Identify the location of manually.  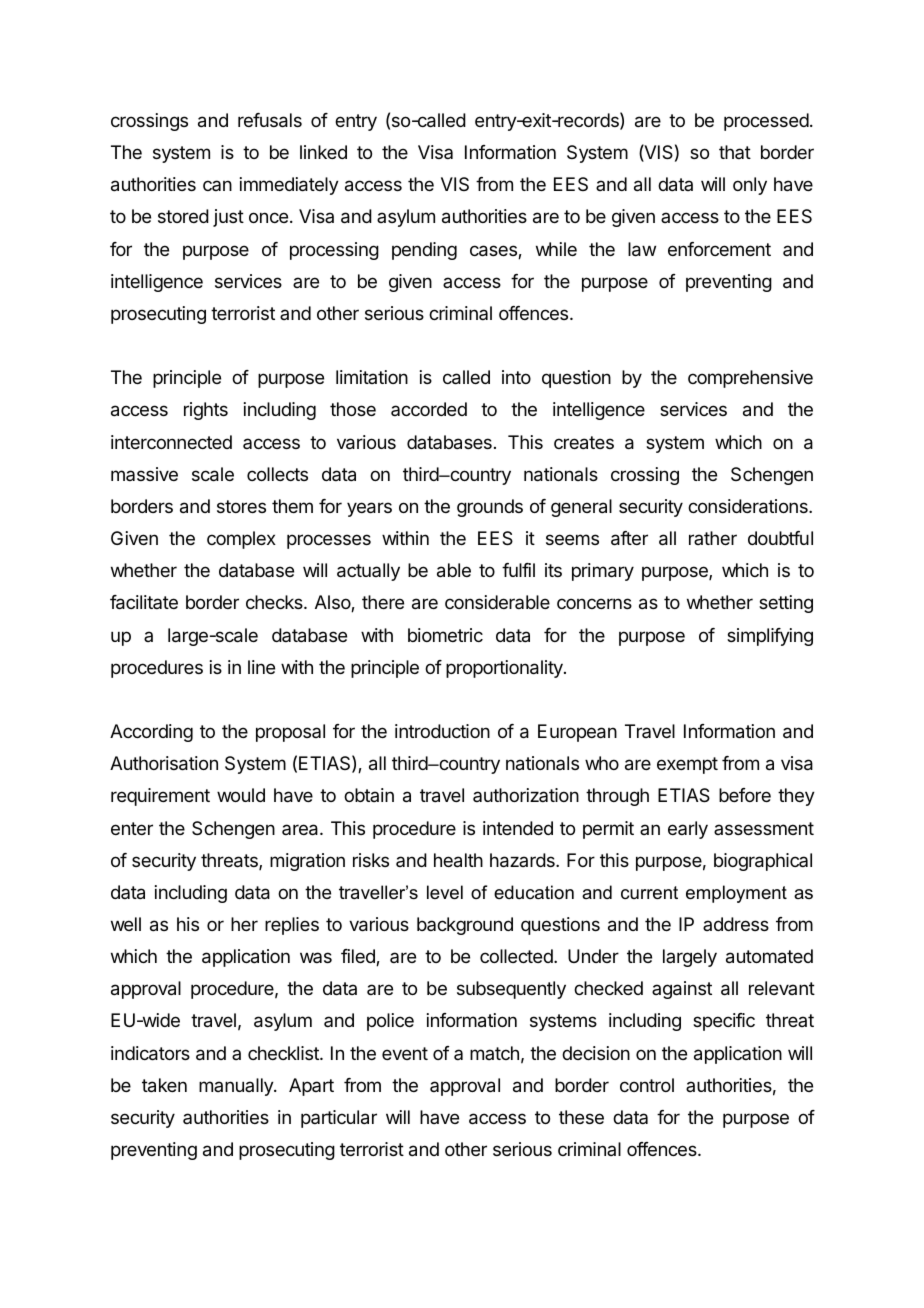
(237, 1087).
